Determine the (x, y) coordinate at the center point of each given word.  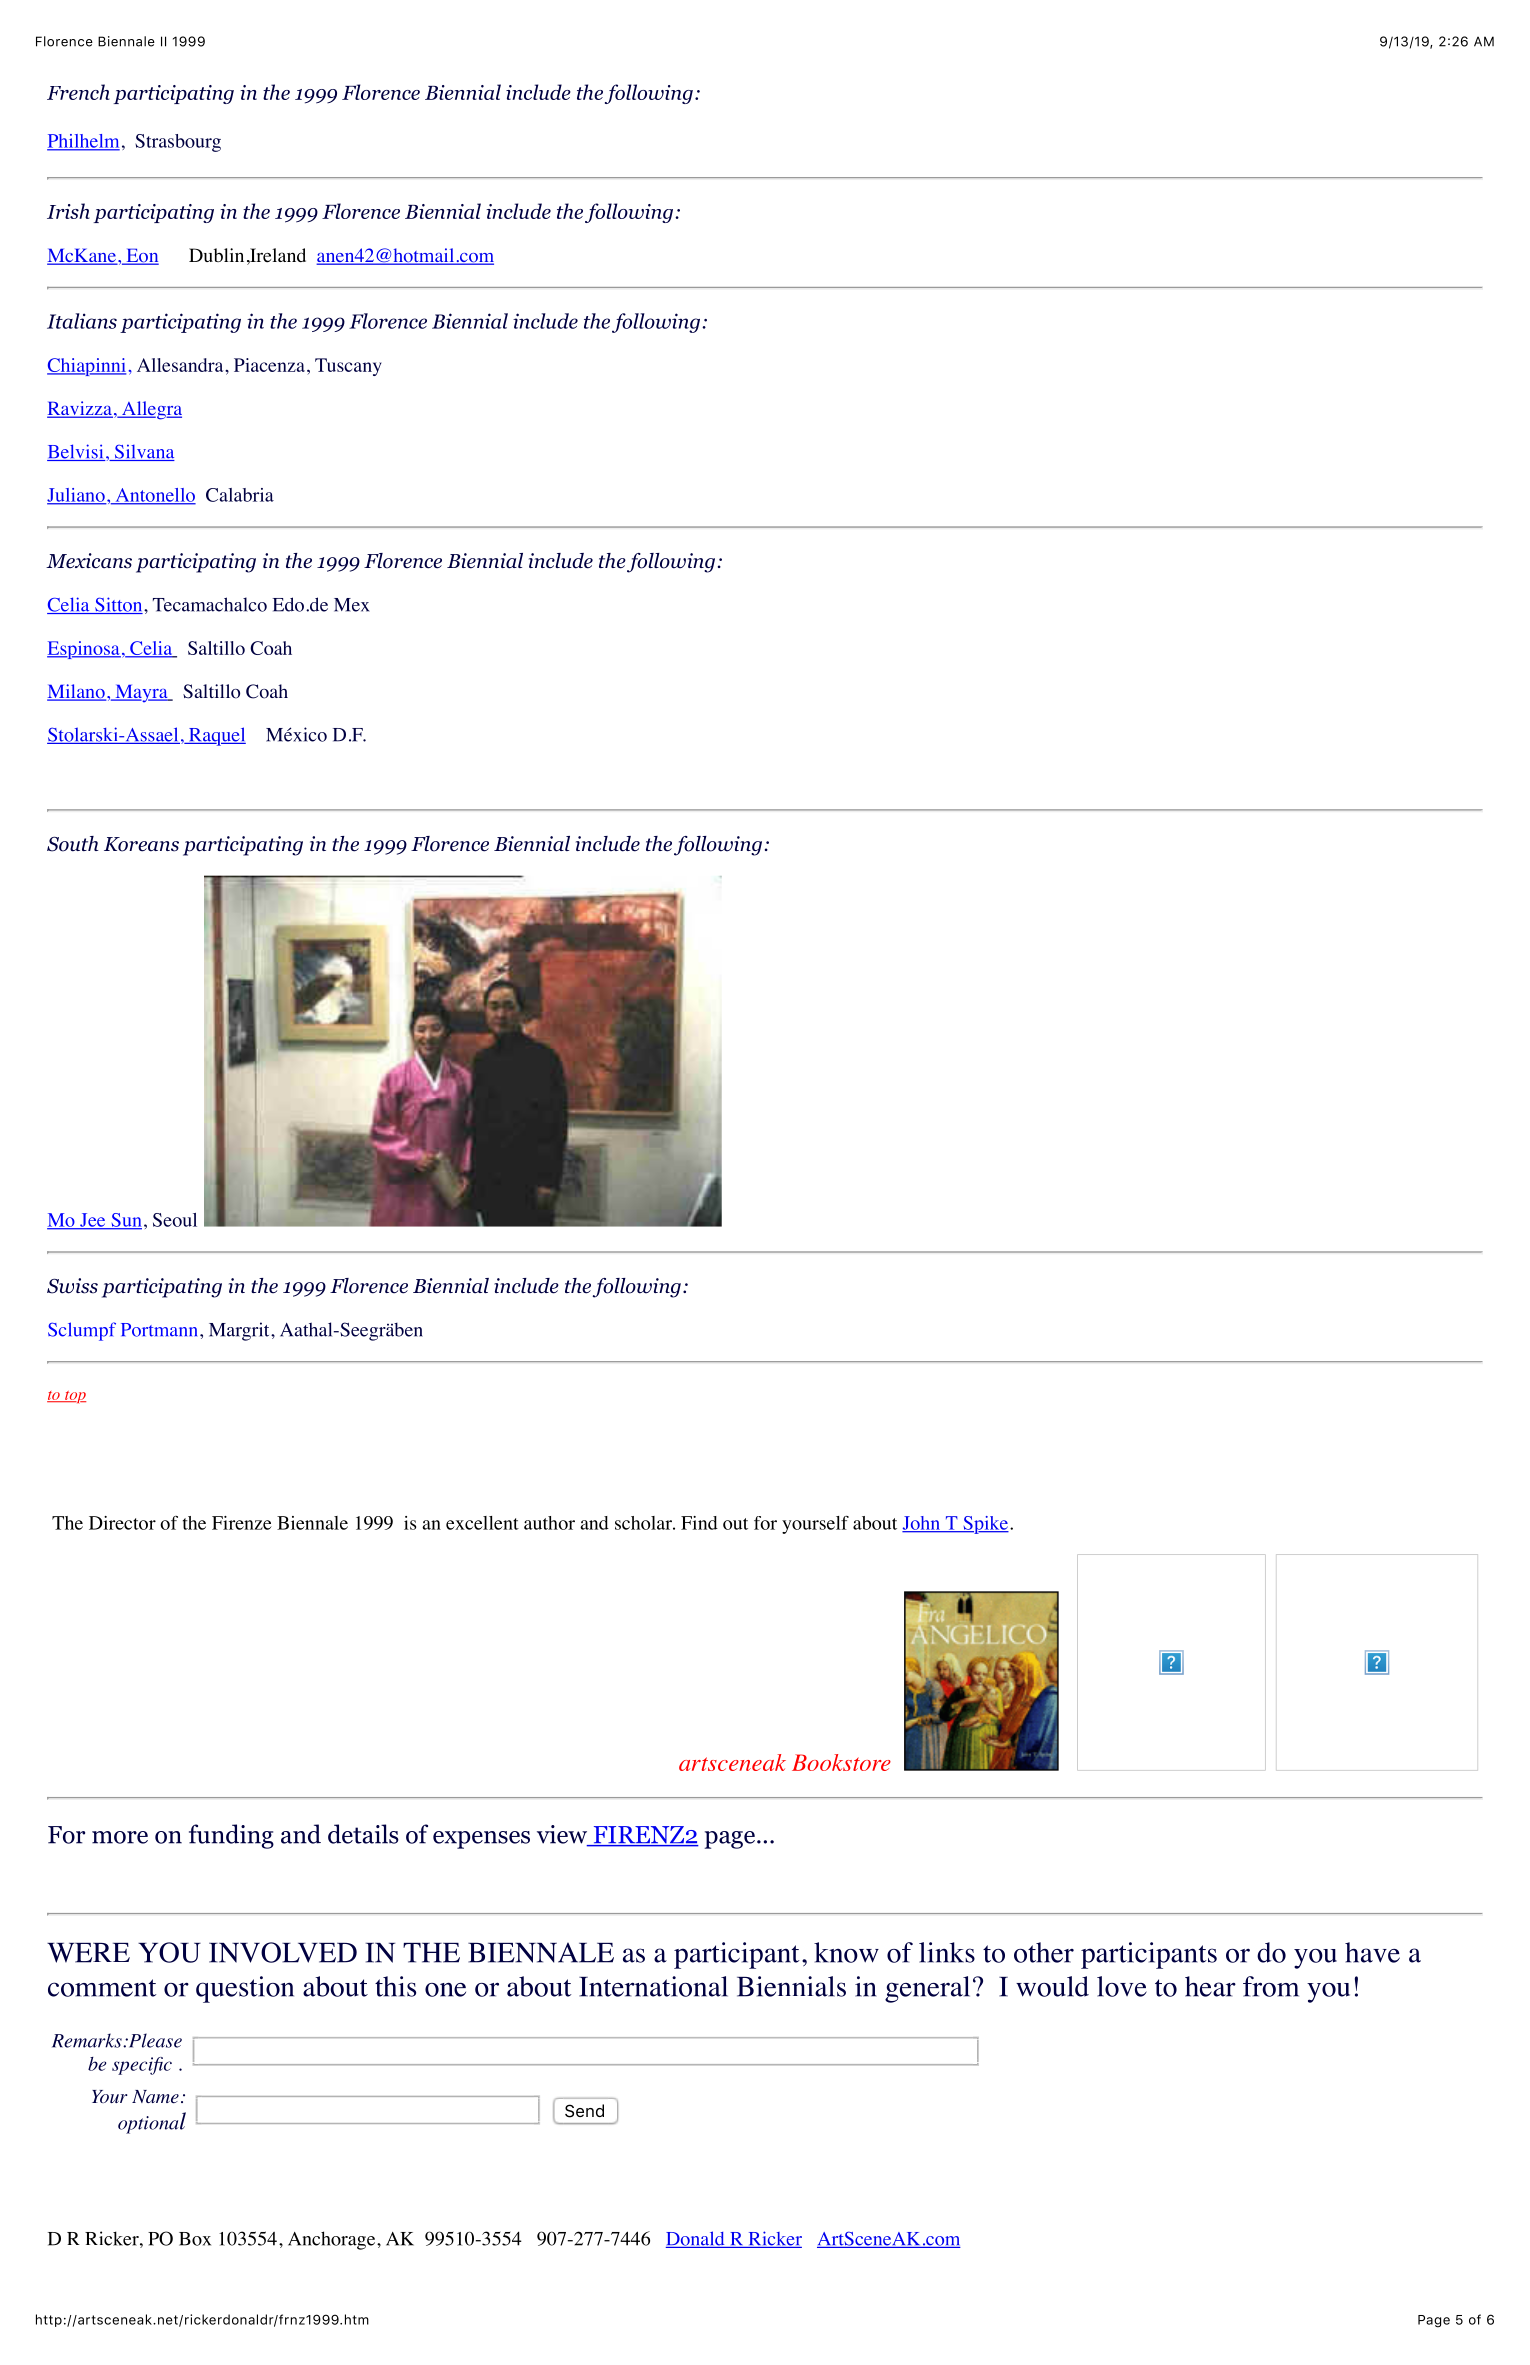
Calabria (240, 495)
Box (195, 2239)
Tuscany (348, 367)
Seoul (175, 1220)
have (1372, 1952)
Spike (985, 1525)
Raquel (216, 736)
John (922, 1524)
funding (231, 1836)
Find (699, 1523)
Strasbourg (178, 143)
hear (1210, 1986)
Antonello (154, 496)
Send (584, 2111)
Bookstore (841, 1762)
